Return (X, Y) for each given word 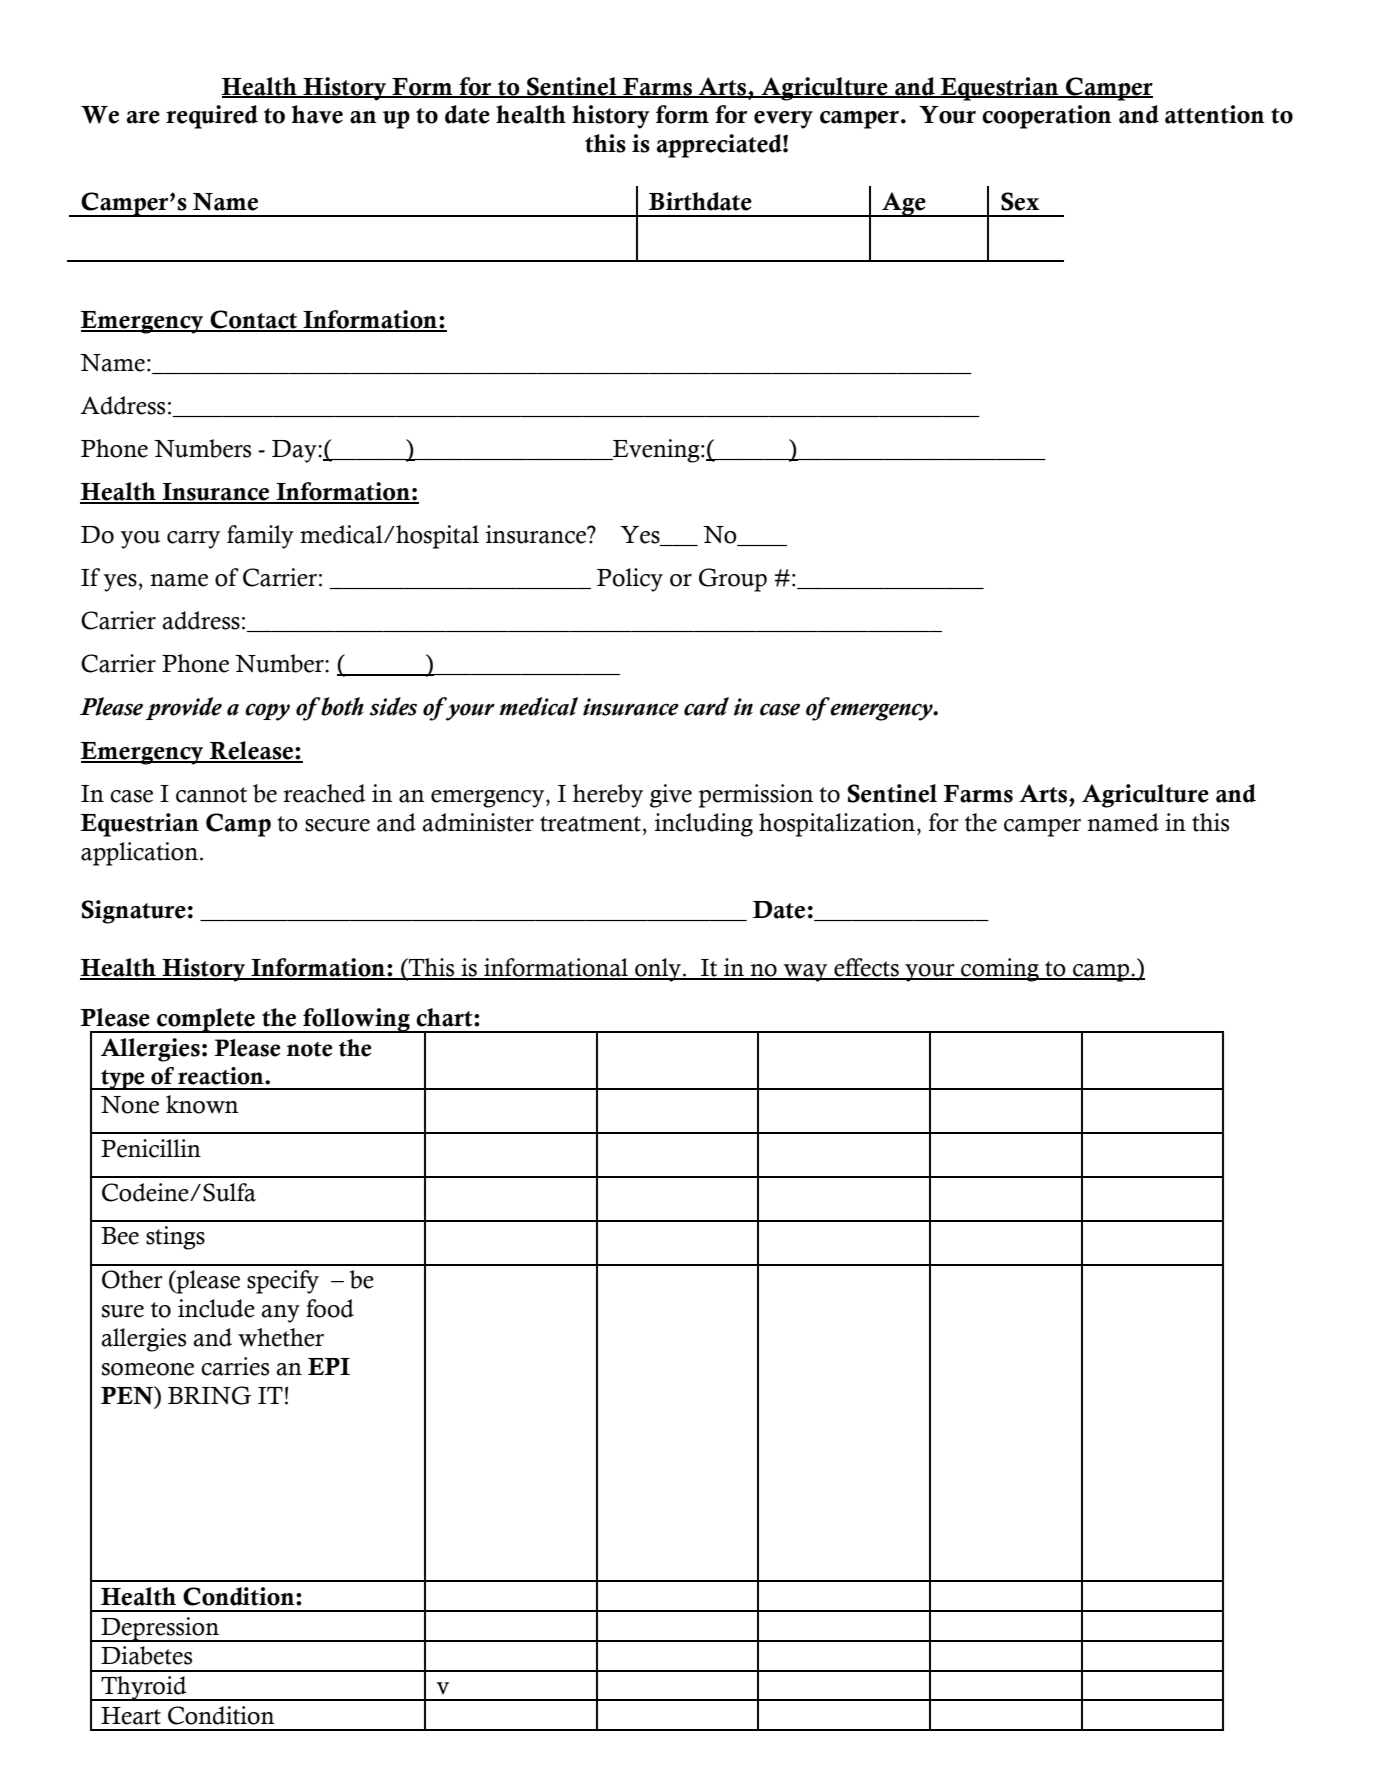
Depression (160, 1629)
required (212, 117)
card (706, 706)
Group (733, 580)
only (658, 970)
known (202, 1104)
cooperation (1047, 117)
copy (267, 712)
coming (1000, 970)
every (783, 120)
